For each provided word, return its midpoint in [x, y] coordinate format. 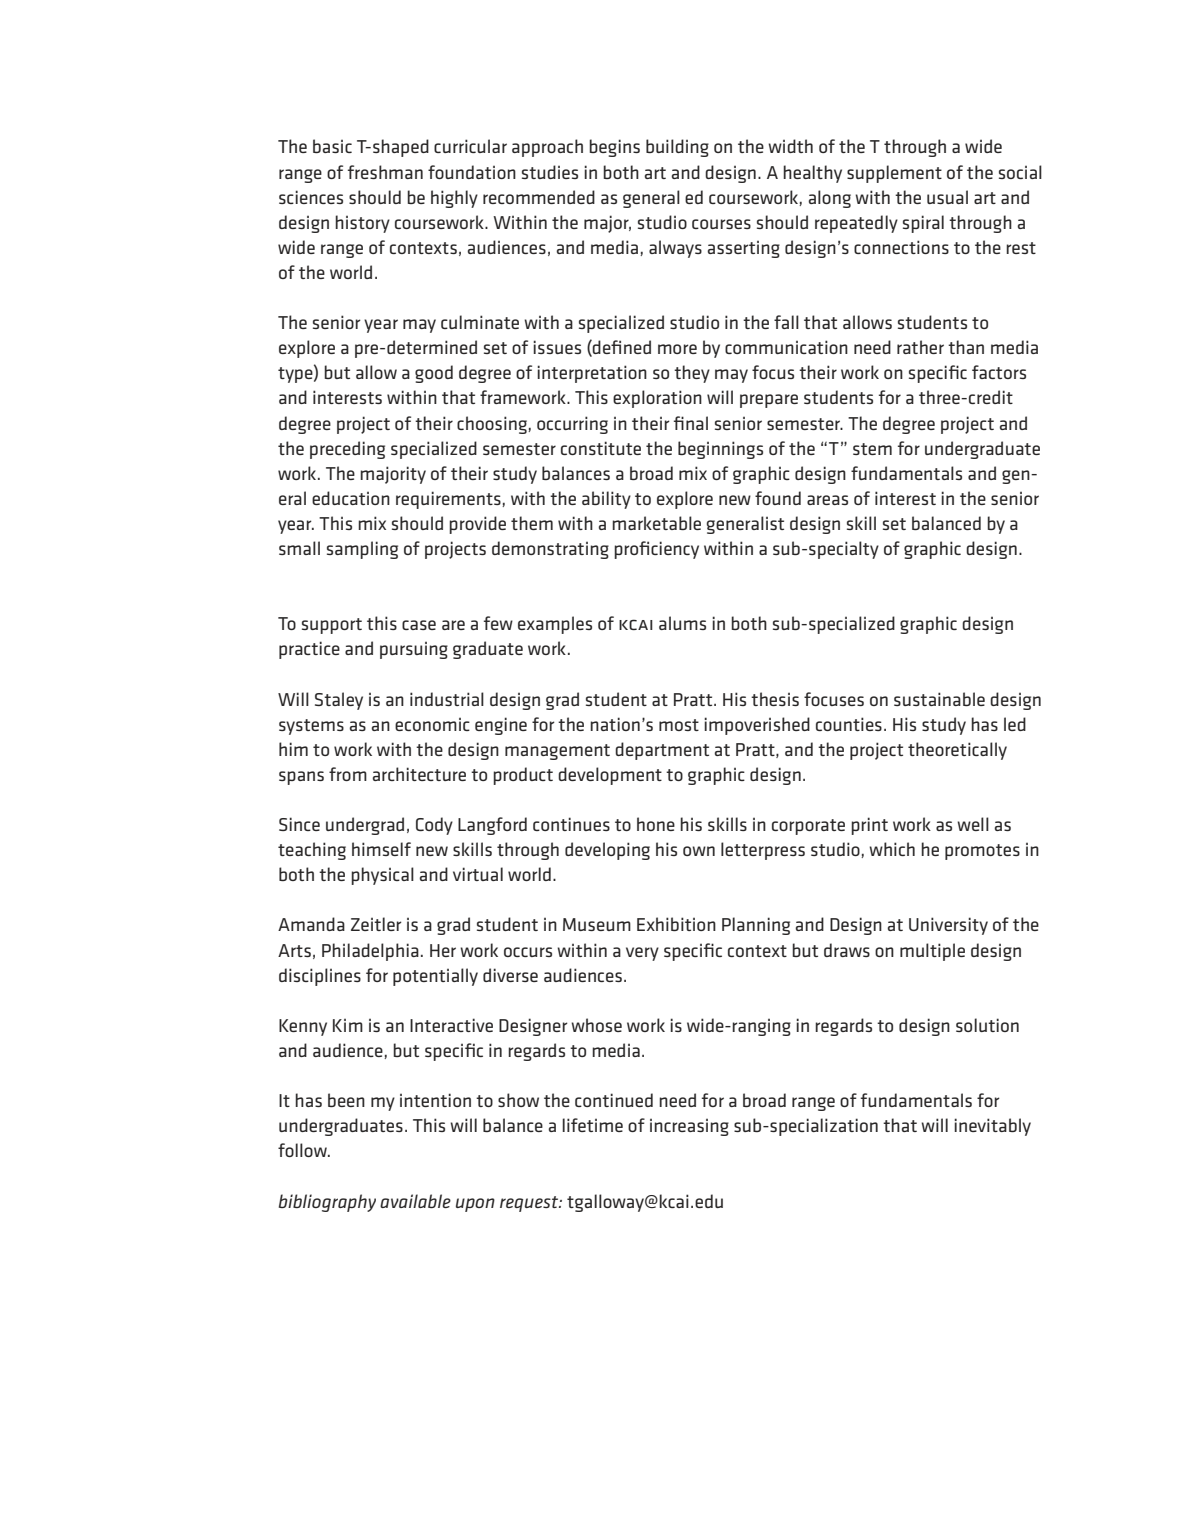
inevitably [992, 1127]
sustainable [939, 699]
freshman [385, 172]
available [415, 1201]
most [679, 725]
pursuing [414, 650]
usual [947, 197]
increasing [689, 1127]
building [677, 148]
